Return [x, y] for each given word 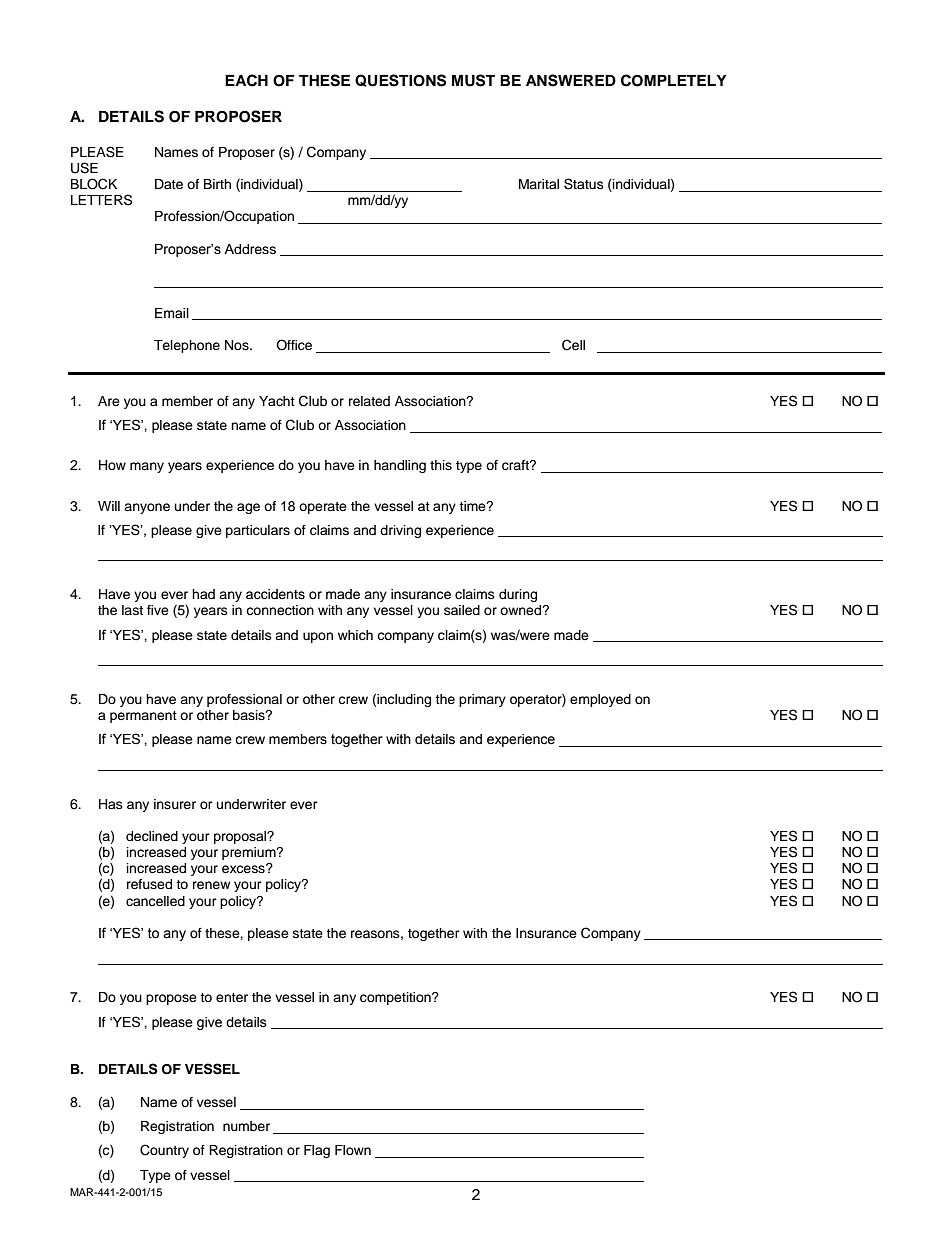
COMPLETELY [674, 80]
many [147, 467]
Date [169, 184]
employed [600, 700]
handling [400, 466]
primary [482, 700]
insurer [175, 804]
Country [164, 1151]
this [441, 465]
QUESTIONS [400, 80]
